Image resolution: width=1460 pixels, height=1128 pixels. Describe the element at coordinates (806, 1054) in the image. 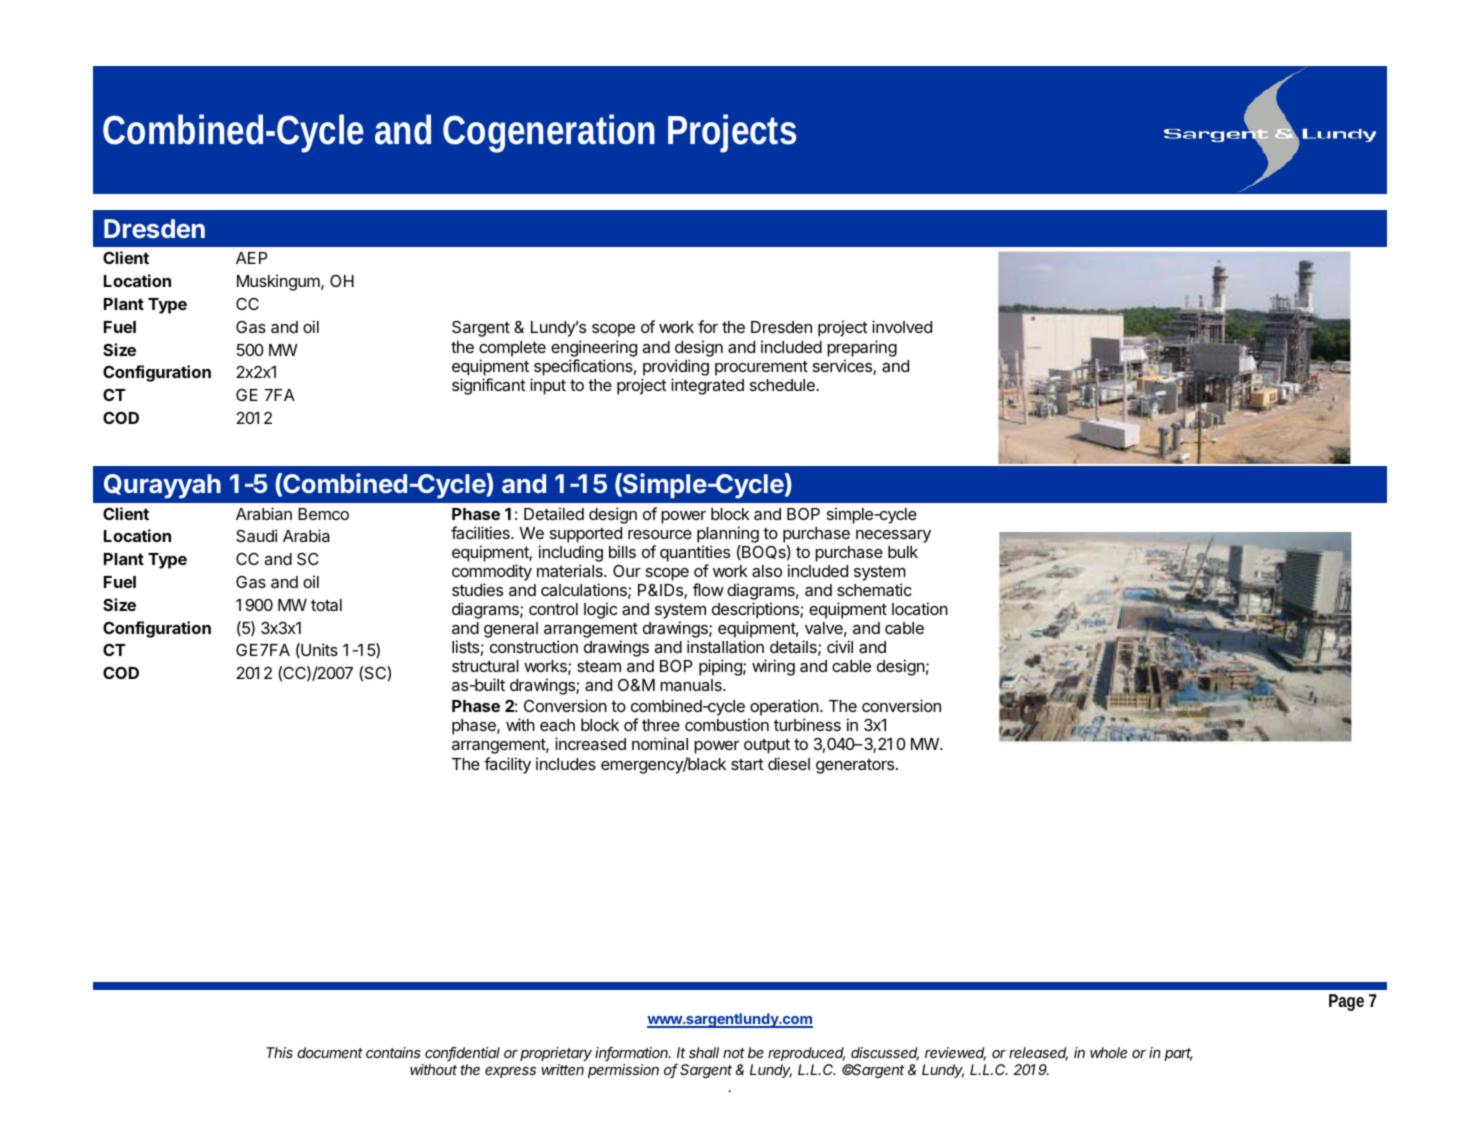

I see `reproduced` at that location.
